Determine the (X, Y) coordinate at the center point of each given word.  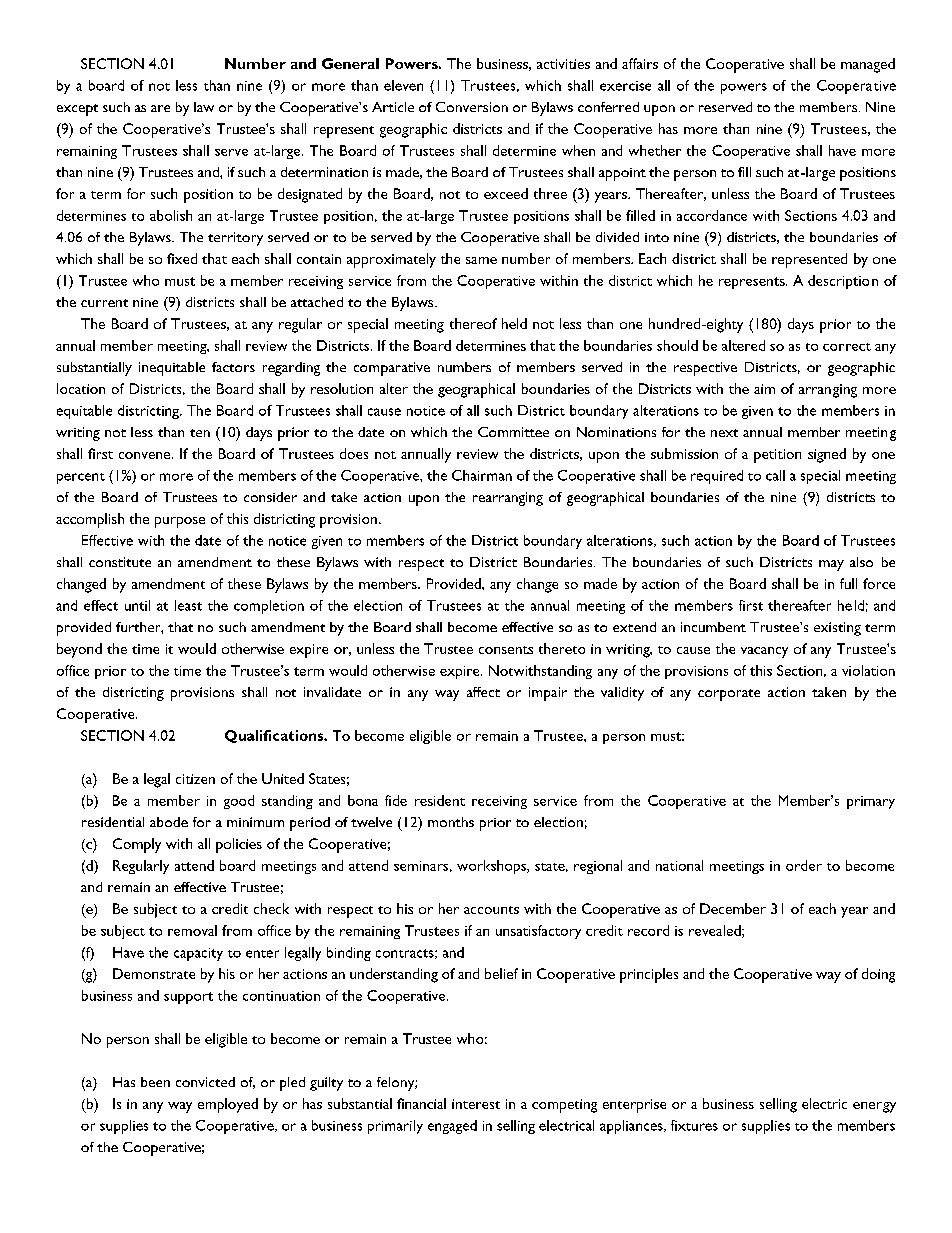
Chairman (482, 475)
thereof (473, 323)
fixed (182, 258)
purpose (180, 522)
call (775, 475)
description (843, 282)
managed (868, 65)
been (155, 1082)
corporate (729, 695)
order (804, 865)
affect (483, 692)
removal (192, 930)
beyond (79, 650)
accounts (491, 910)
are (160, 108)
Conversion (472, 107)
